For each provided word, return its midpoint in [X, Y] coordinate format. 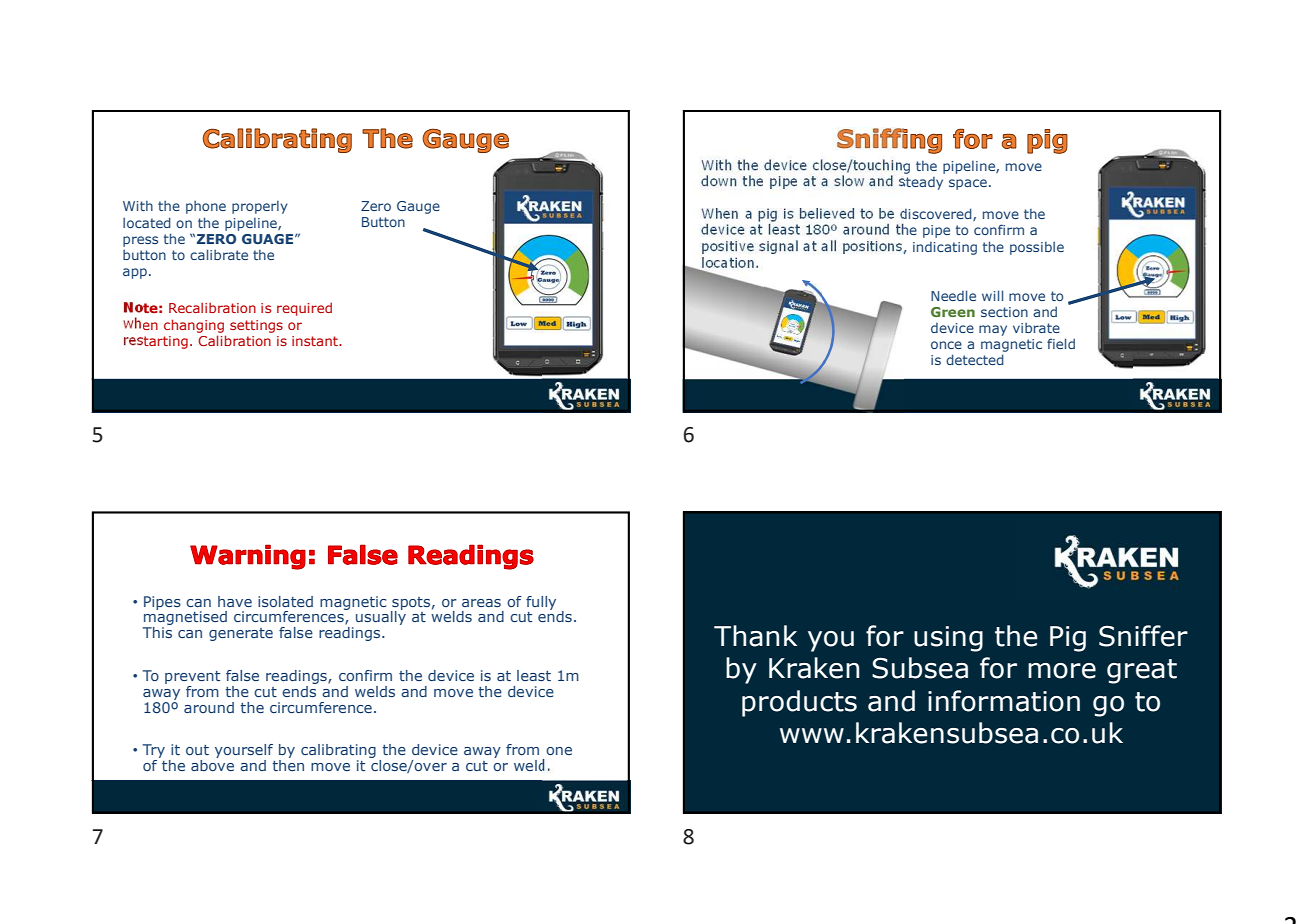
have [235, 601]
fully [541, 603]
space [968, 184]
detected [975, 359]
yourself [244, 752]
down [719, 181]
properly [260, 207]
